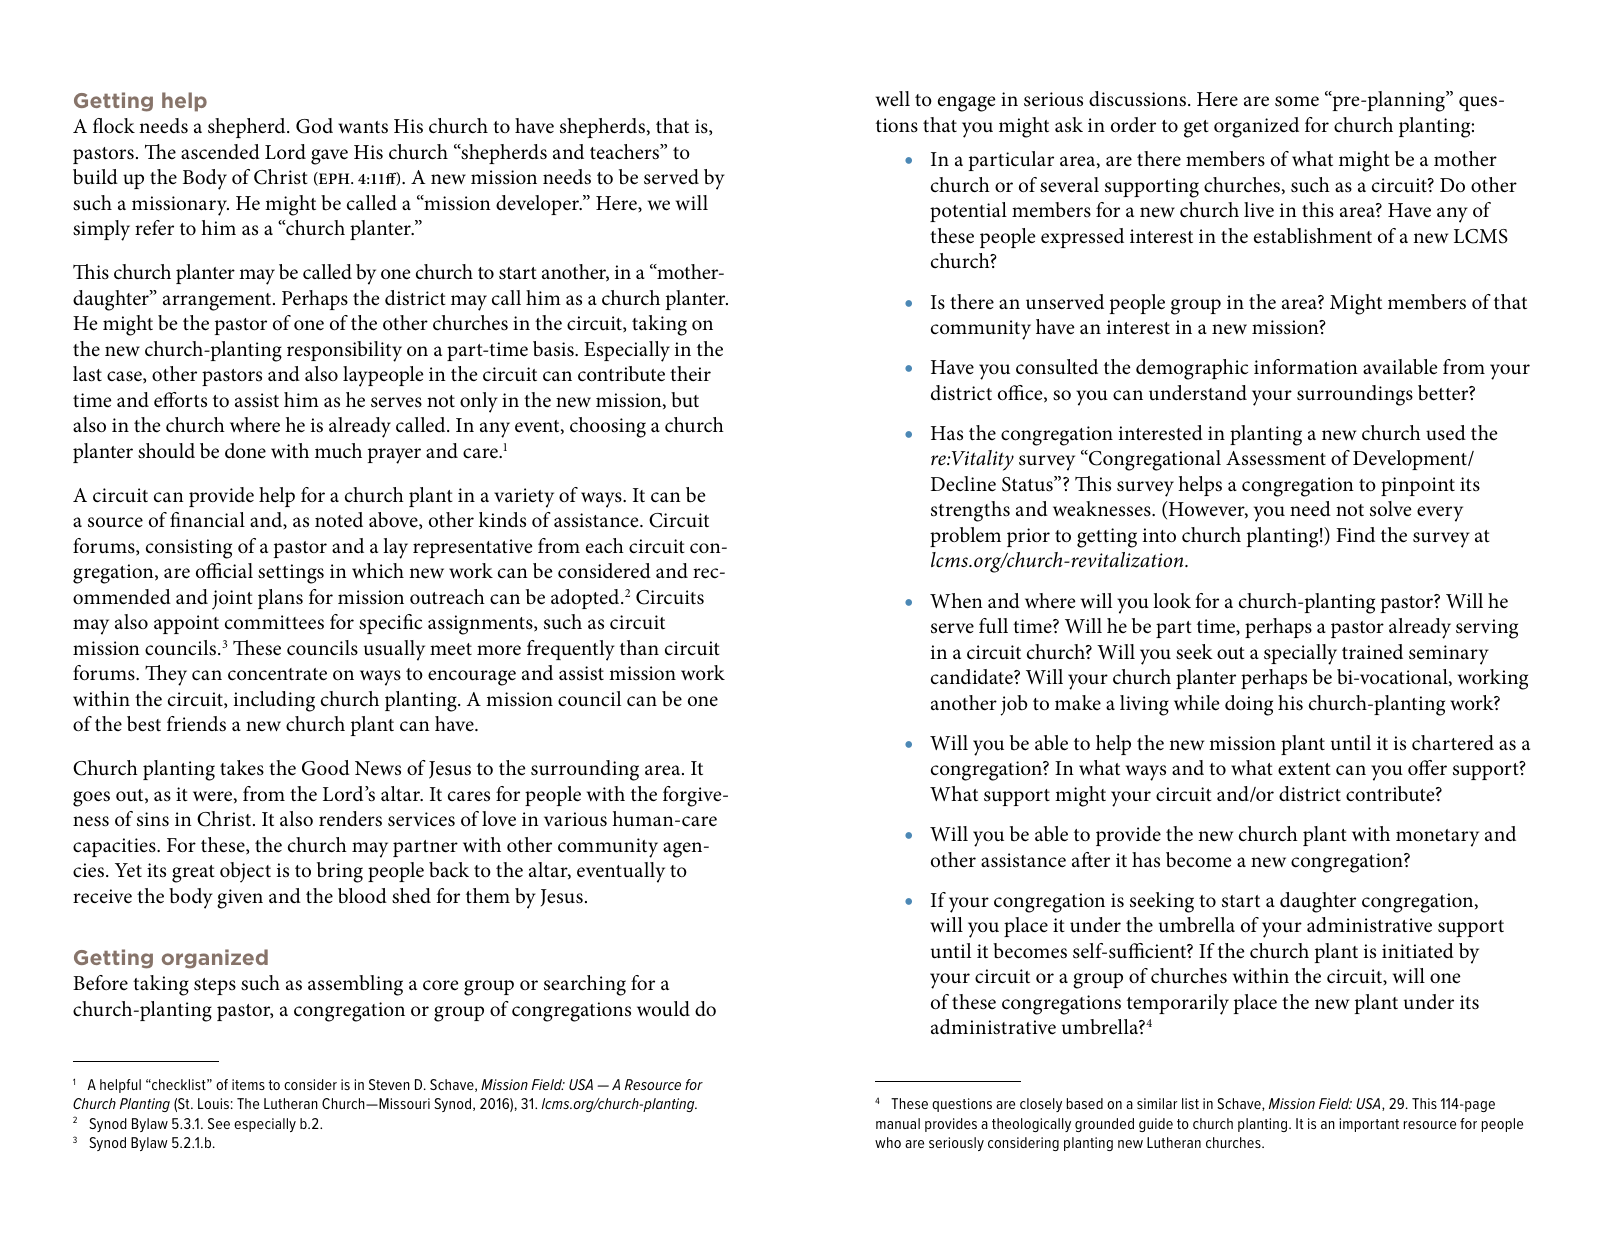  I want to click on manual, so click(898, 1123).
